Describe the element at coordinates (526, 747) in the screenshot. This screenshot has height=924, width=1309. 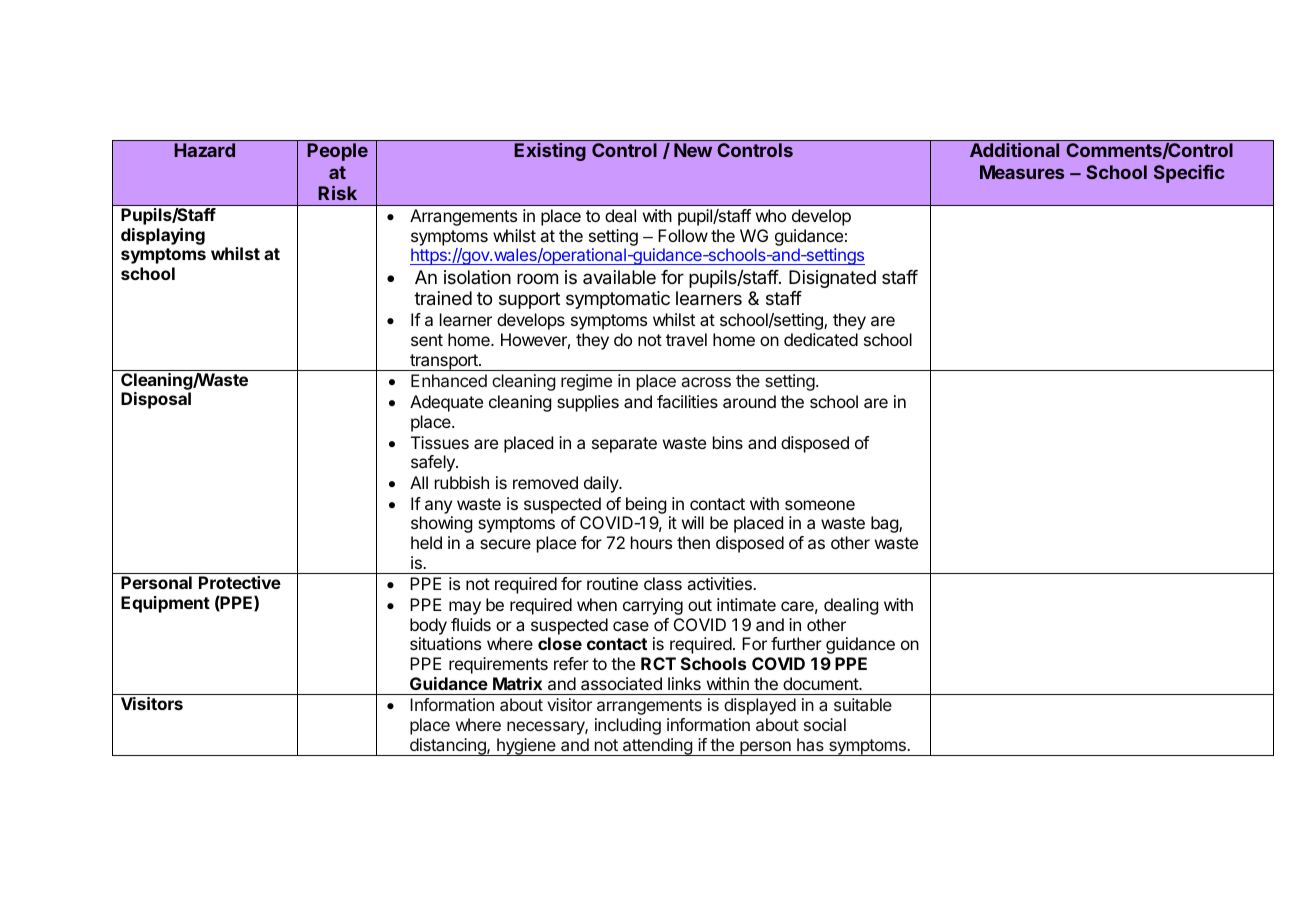
I see `hygiene` at that location.
